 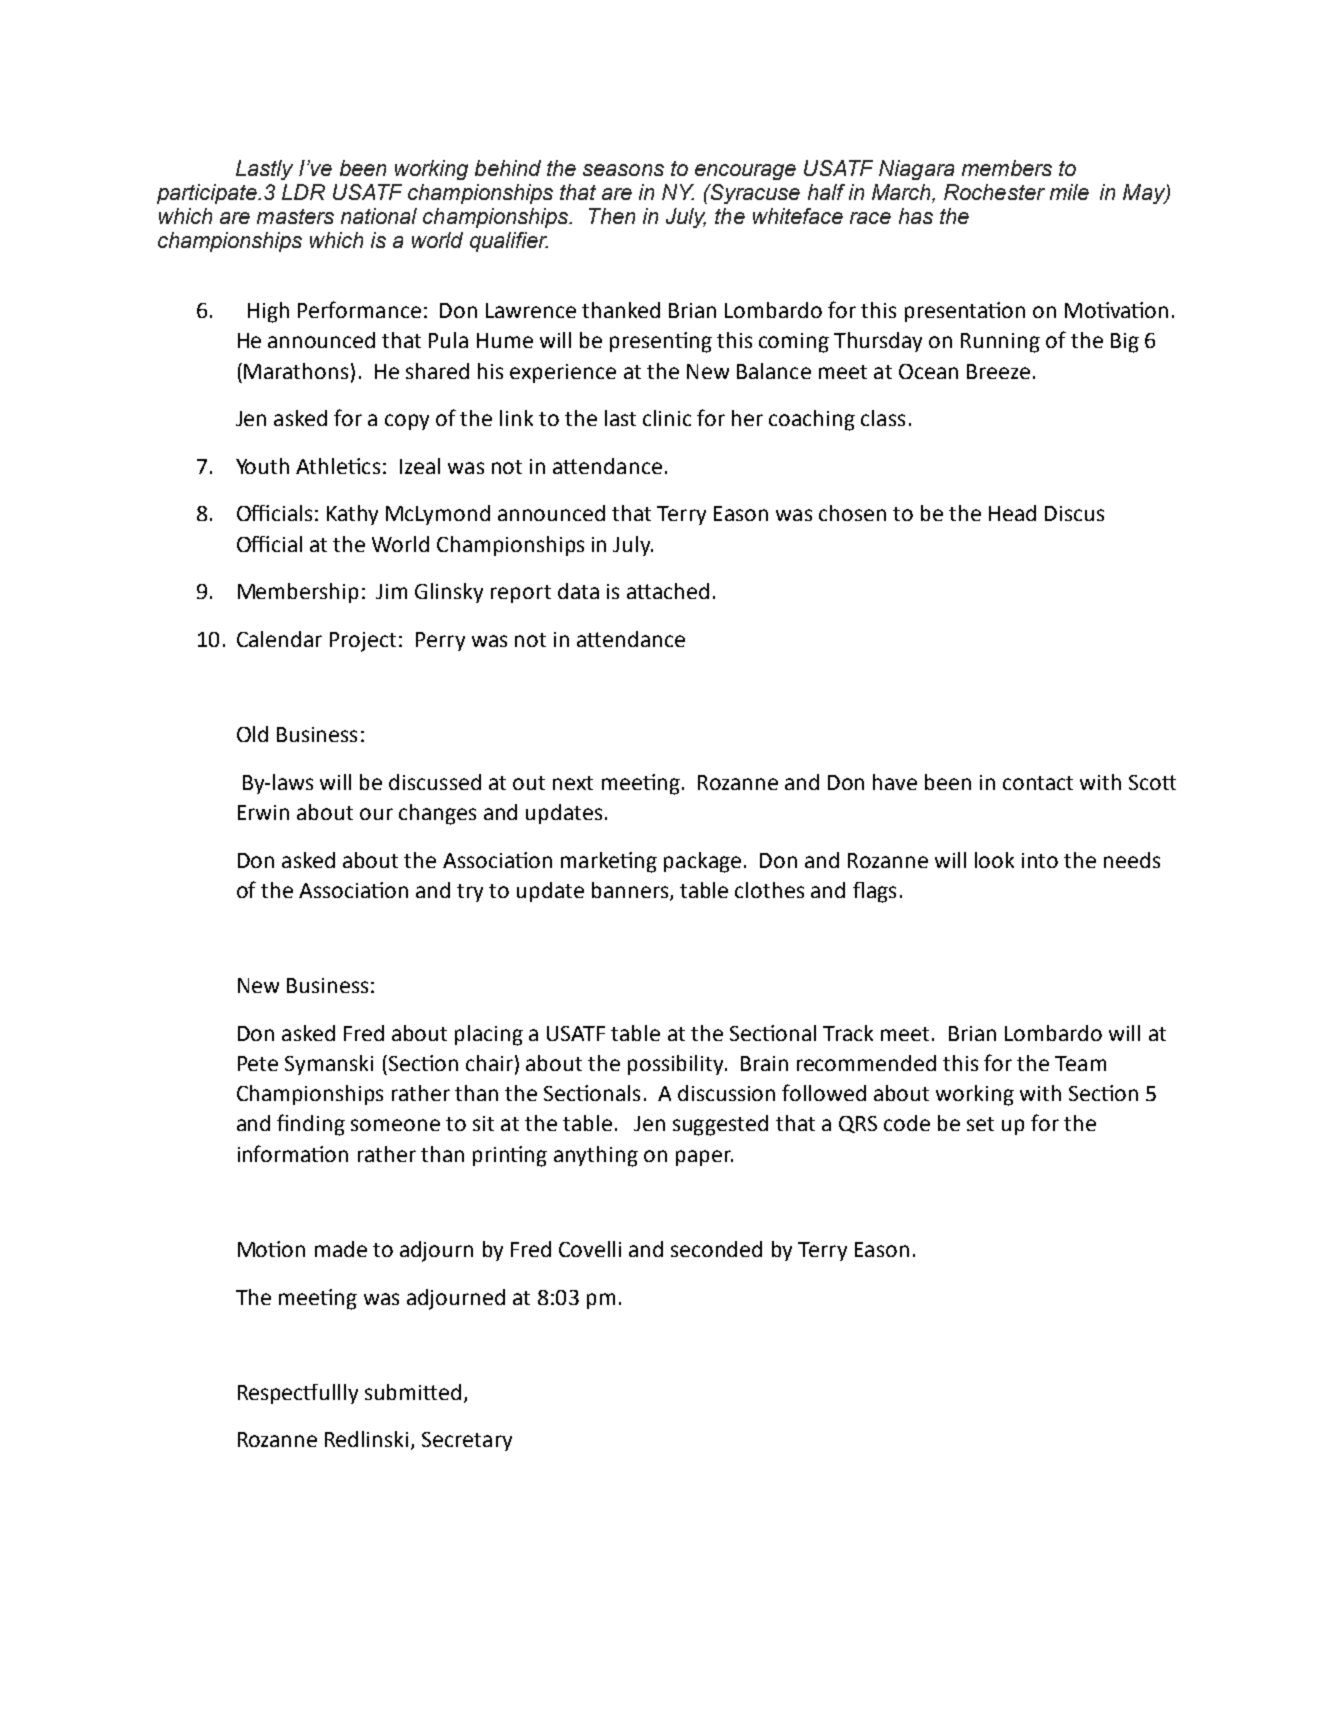 I want to click on mile, so click(x=1069, y=192).
